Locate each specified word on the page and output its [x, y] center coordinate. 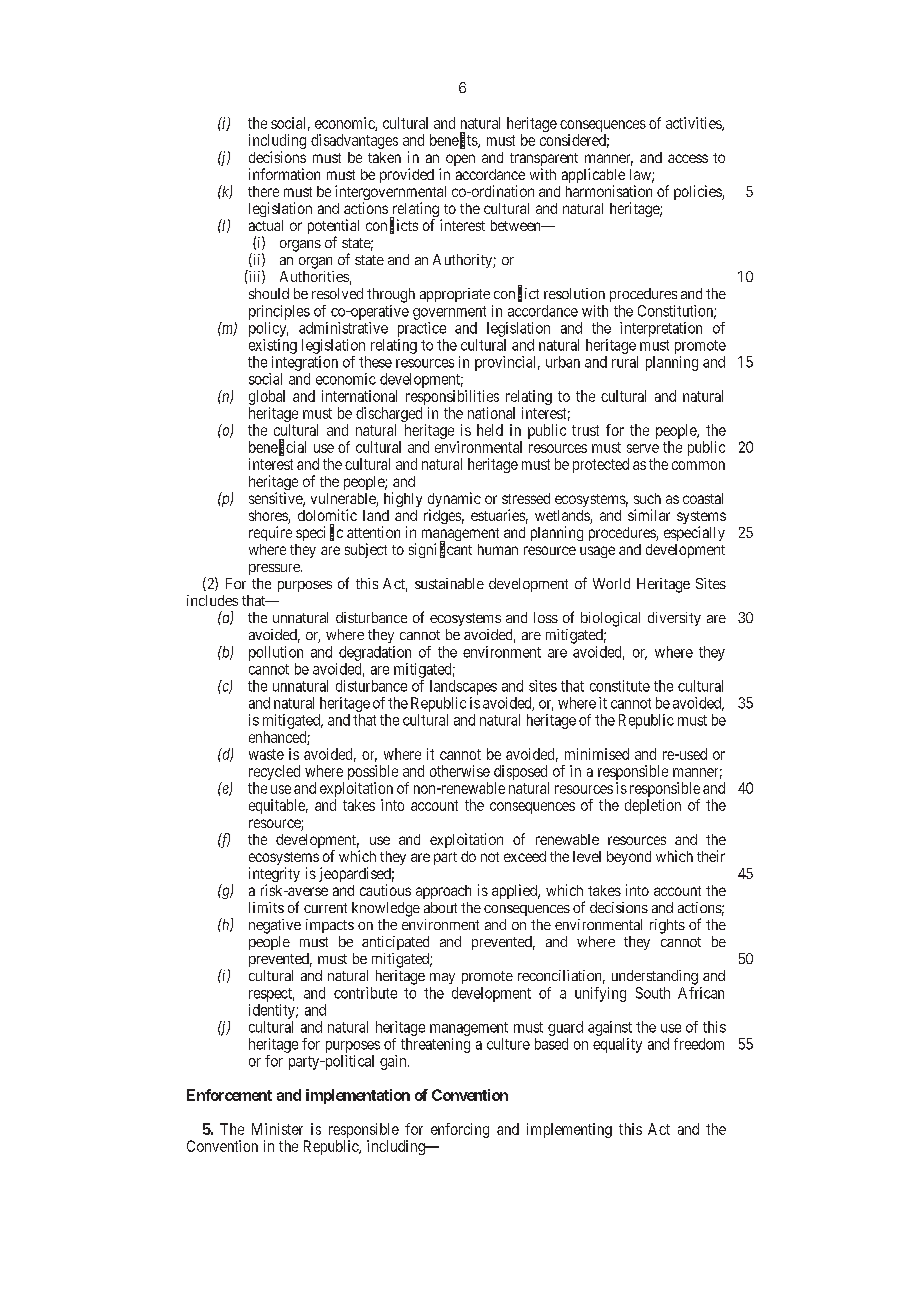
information [284, 174]
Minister [277, 1129]
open [460, 160]
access [688, 158]
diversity [674, 619]
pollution [276, 653]
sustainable [449, 583]
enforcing [460, 1130]
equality [617, 1045]
